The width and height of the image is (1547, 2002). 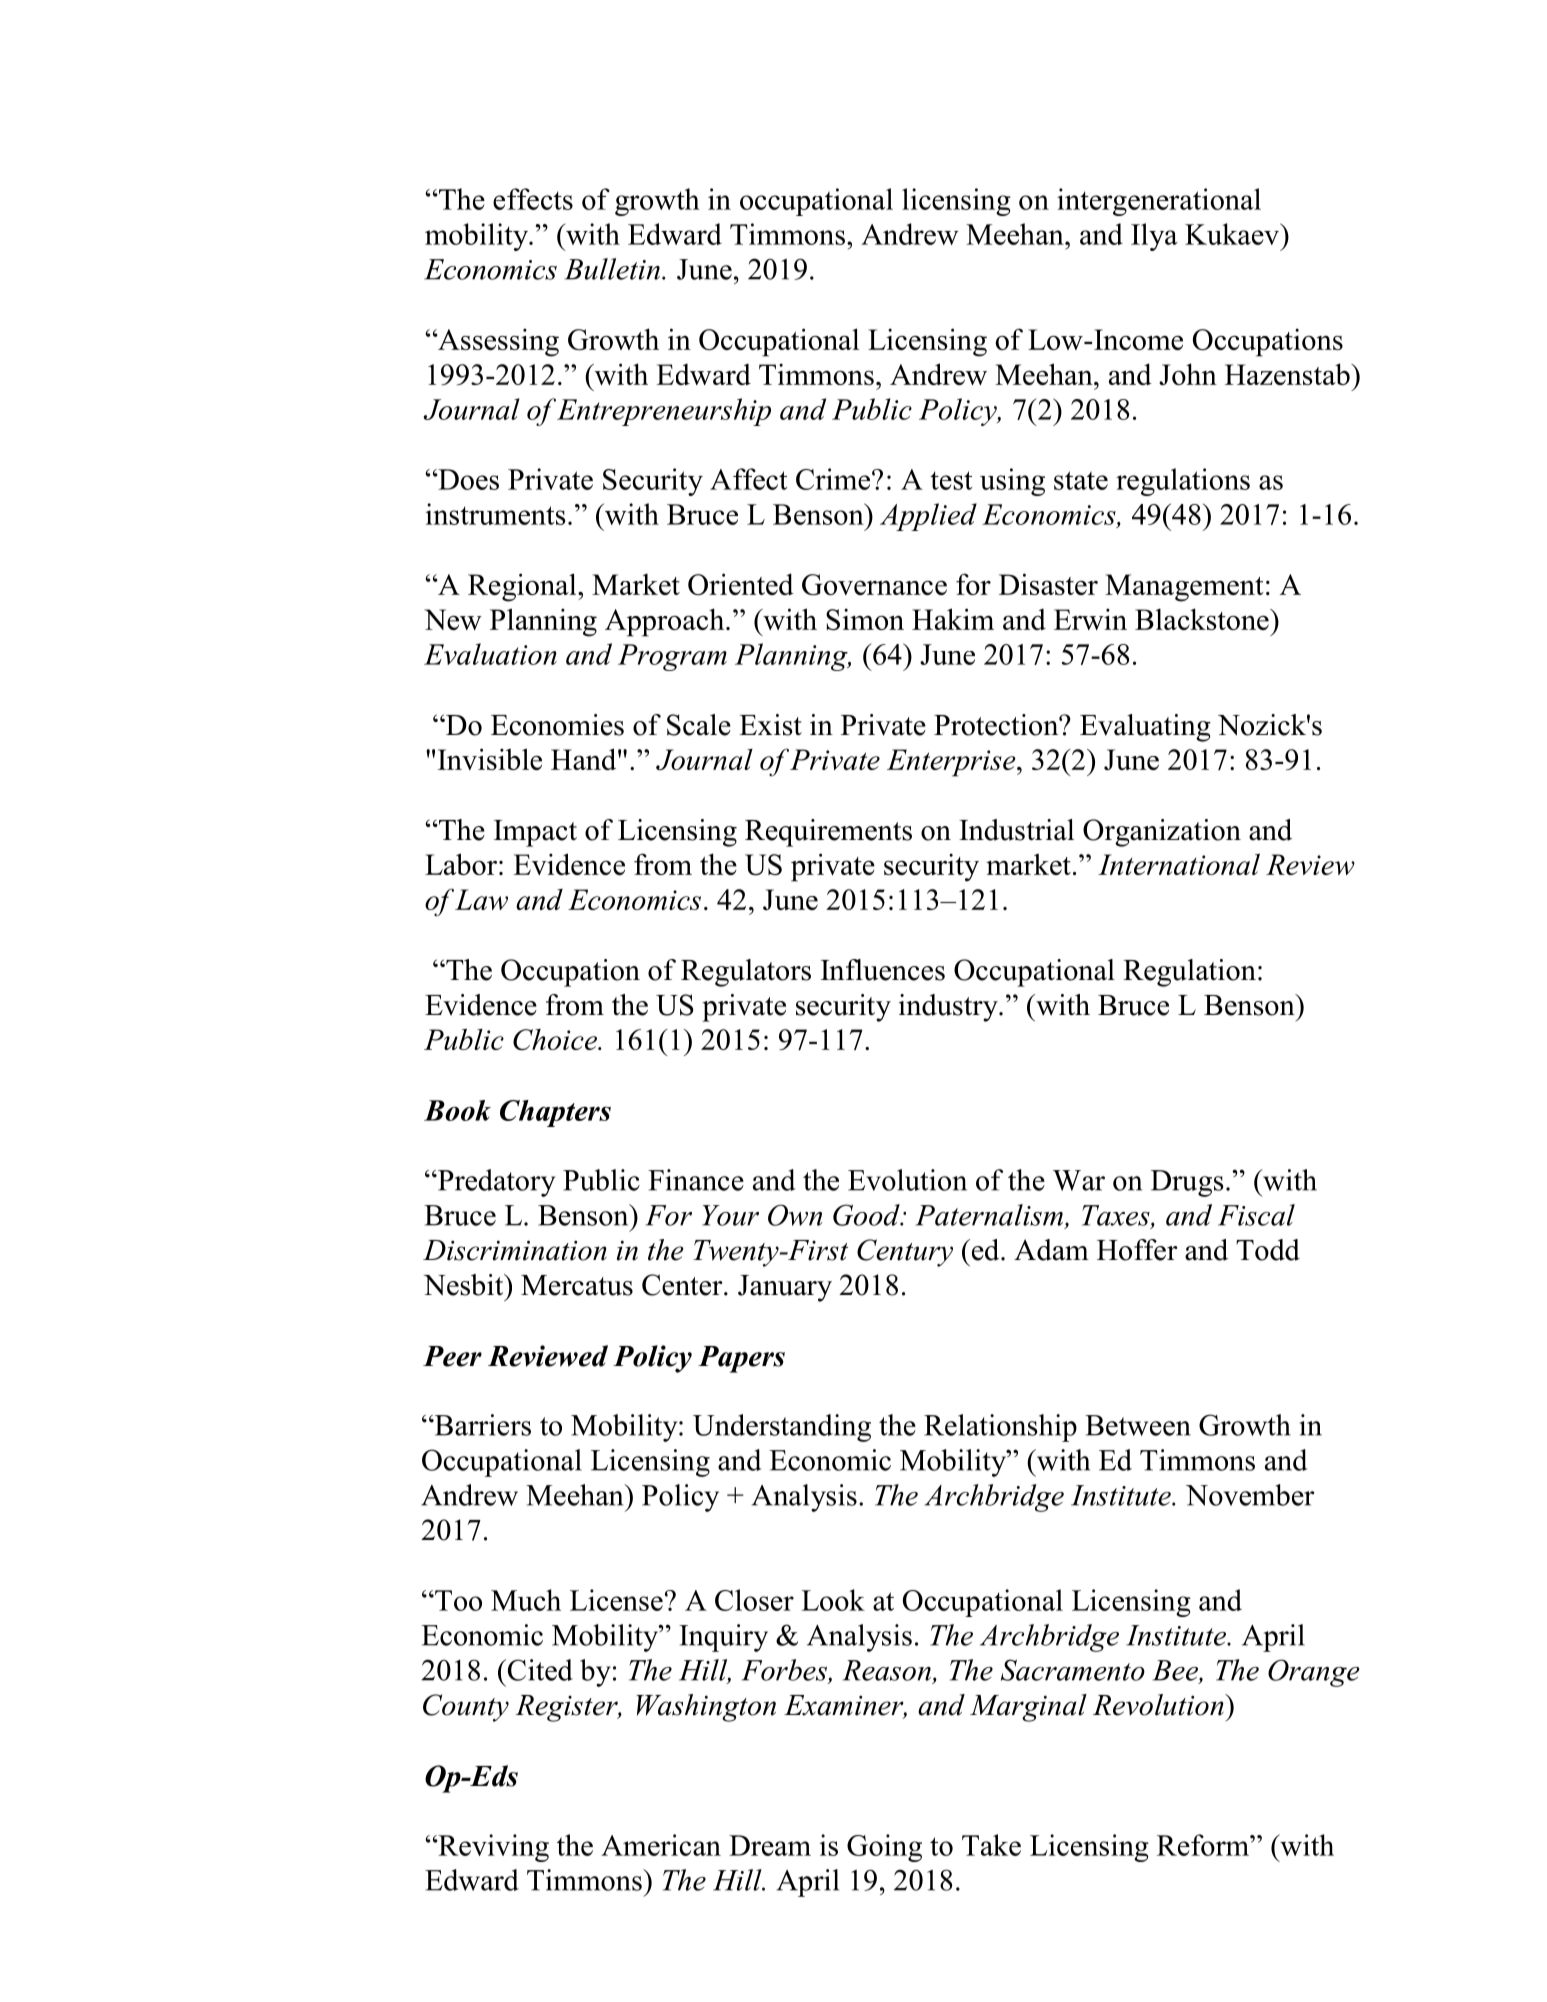 I want to click on effects, so click(x=533, y=199).
